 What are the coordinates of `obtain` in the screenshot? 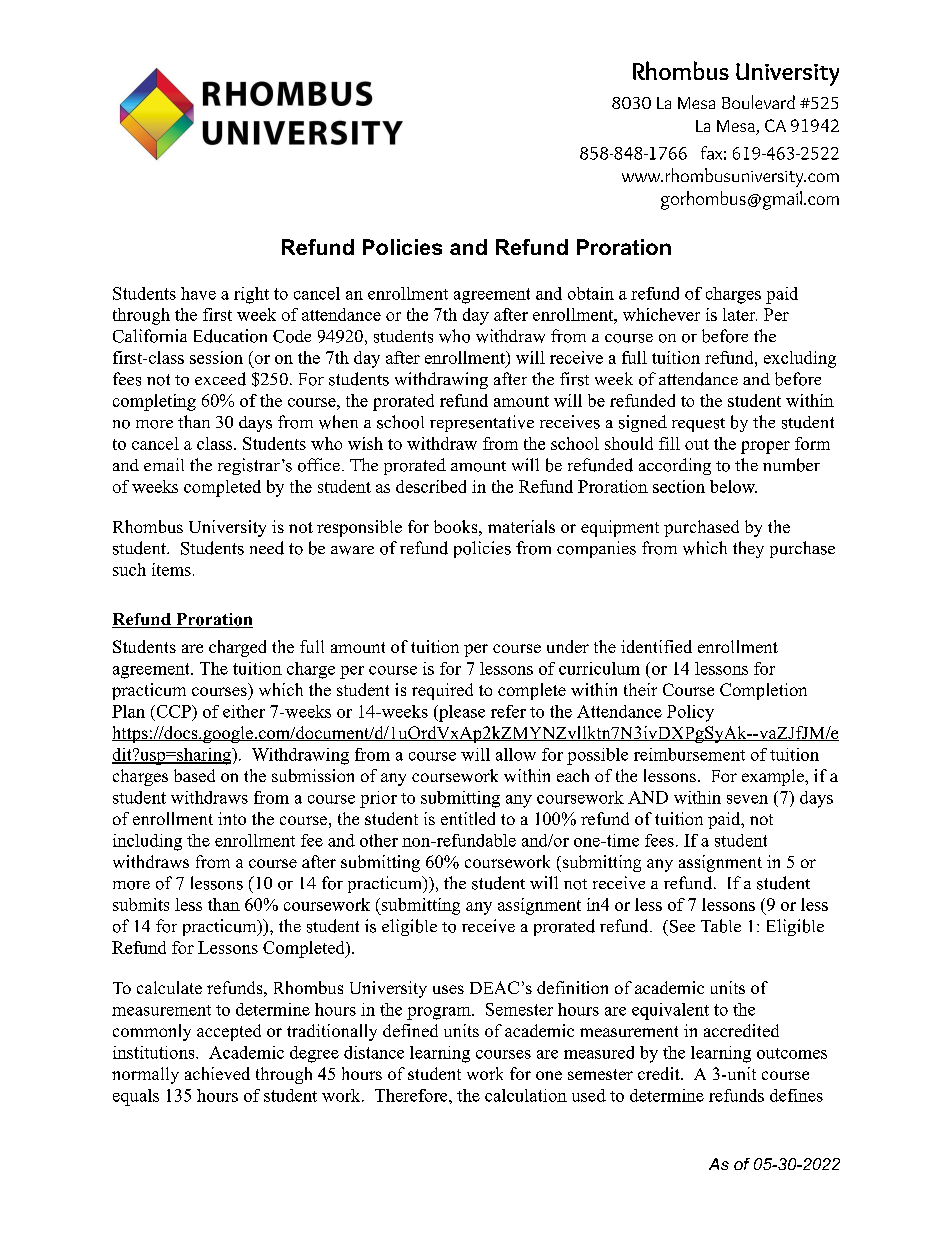 It's located at (591, 293).
